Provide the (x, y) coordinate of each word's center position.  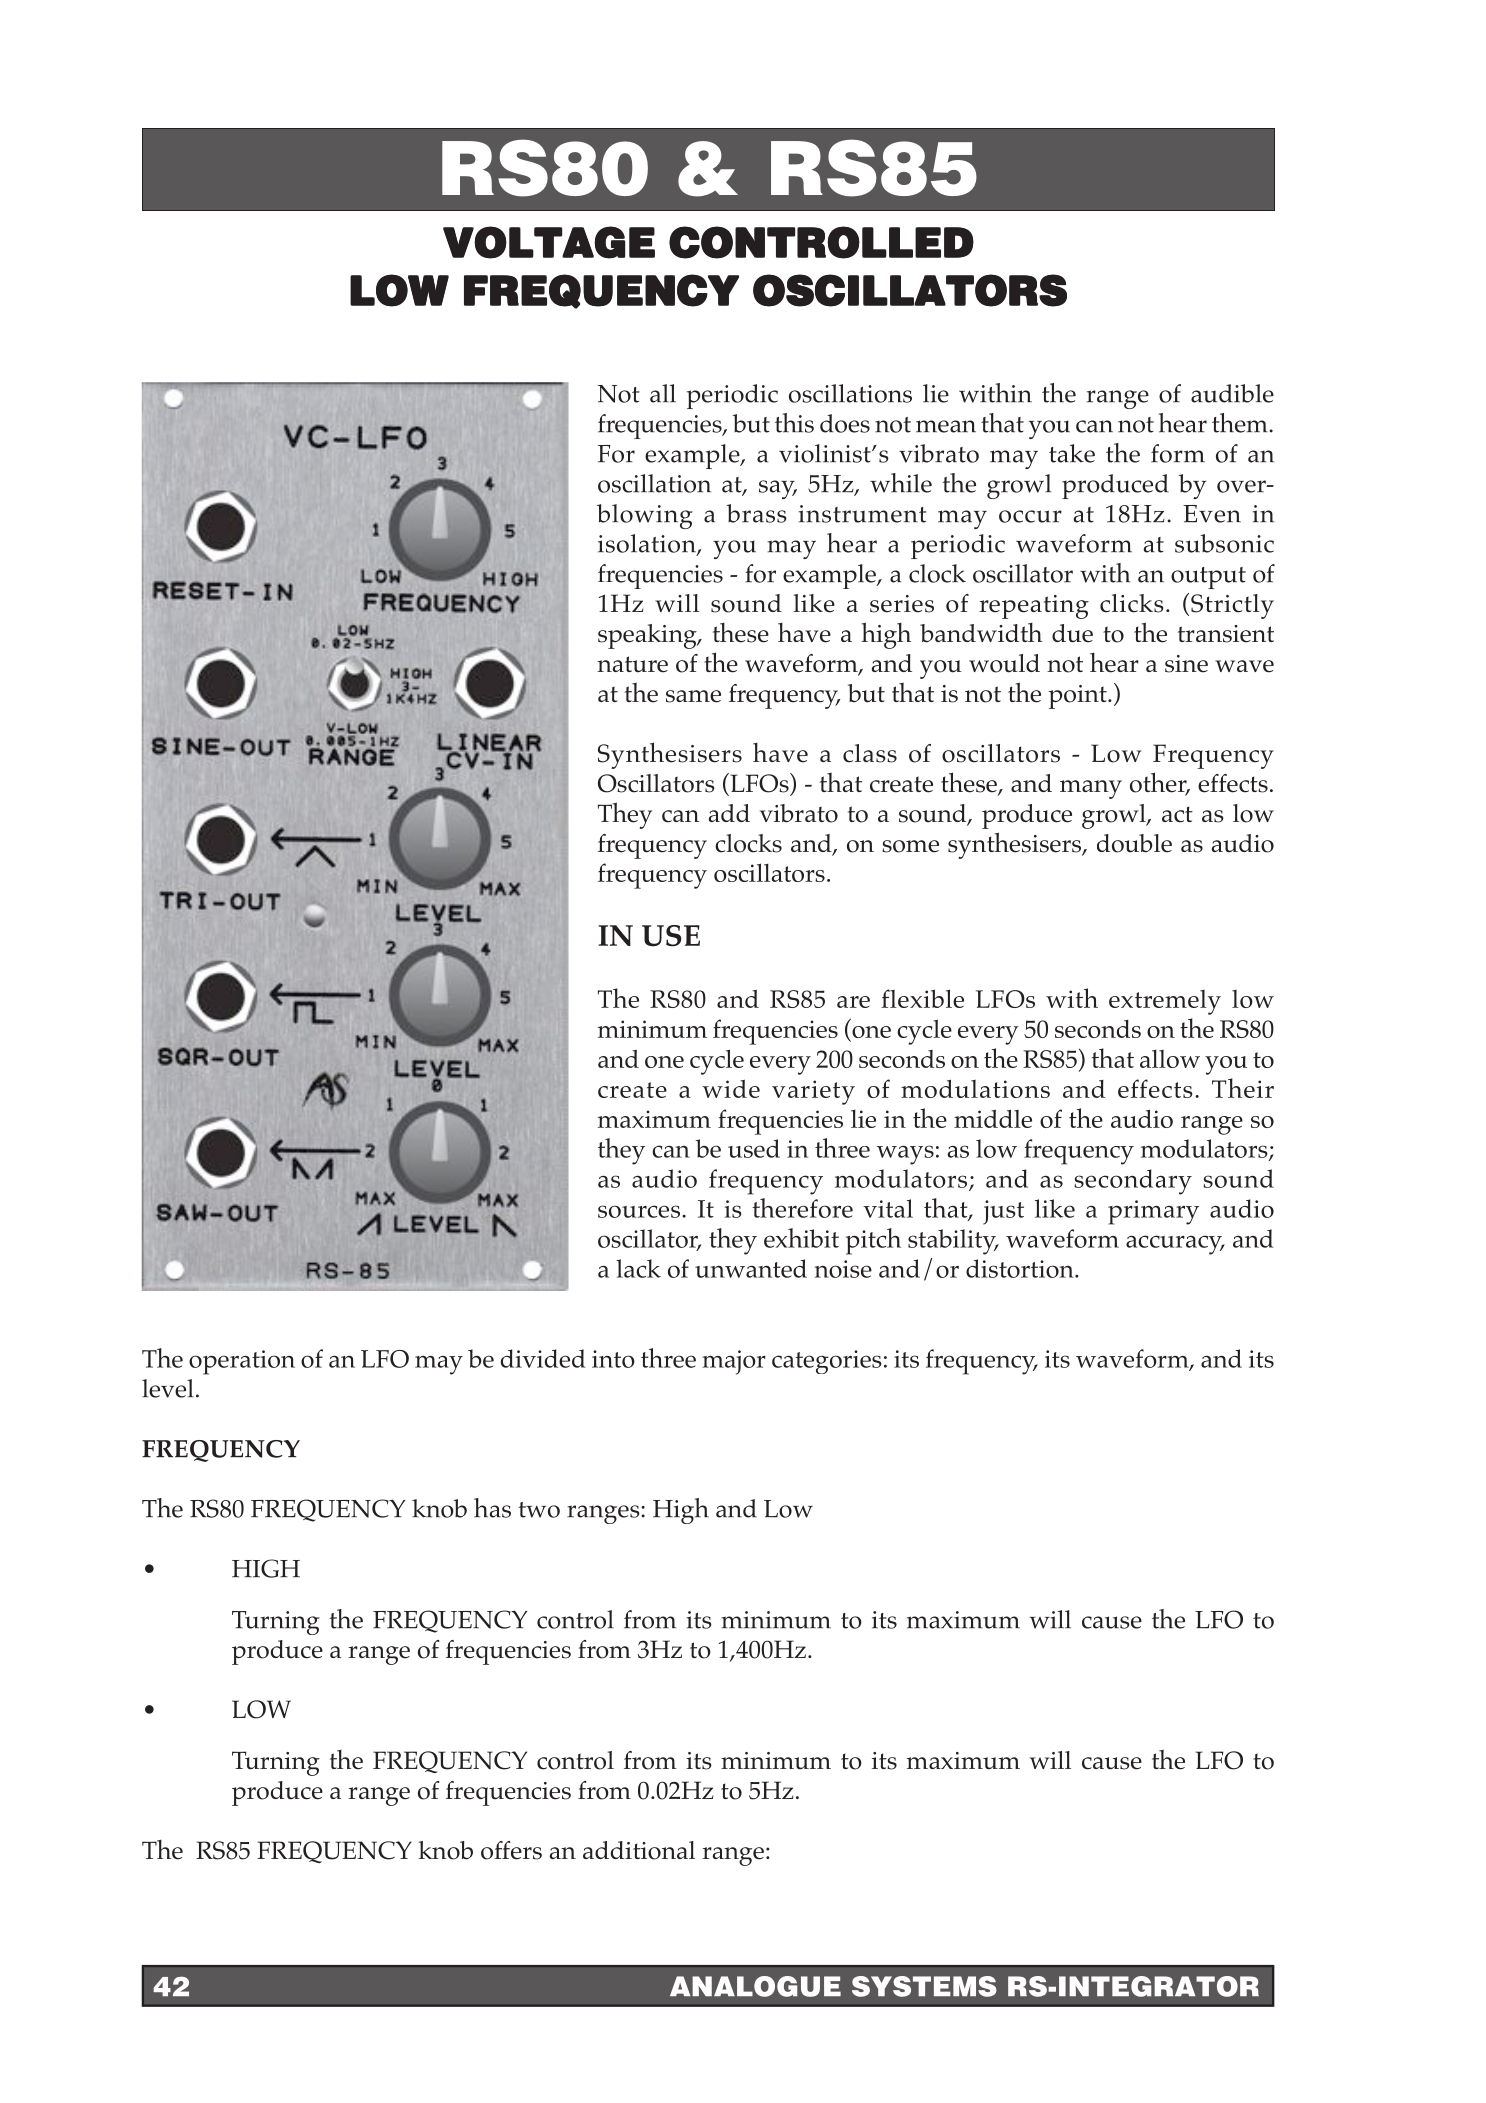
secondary (1133, 1182)
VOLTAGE (549, 242)
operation (242, 1362)
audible (1232, 393)
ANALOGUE (755, 1986)
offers (511, 1850)
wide (731, 1089)
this (794, 423)
